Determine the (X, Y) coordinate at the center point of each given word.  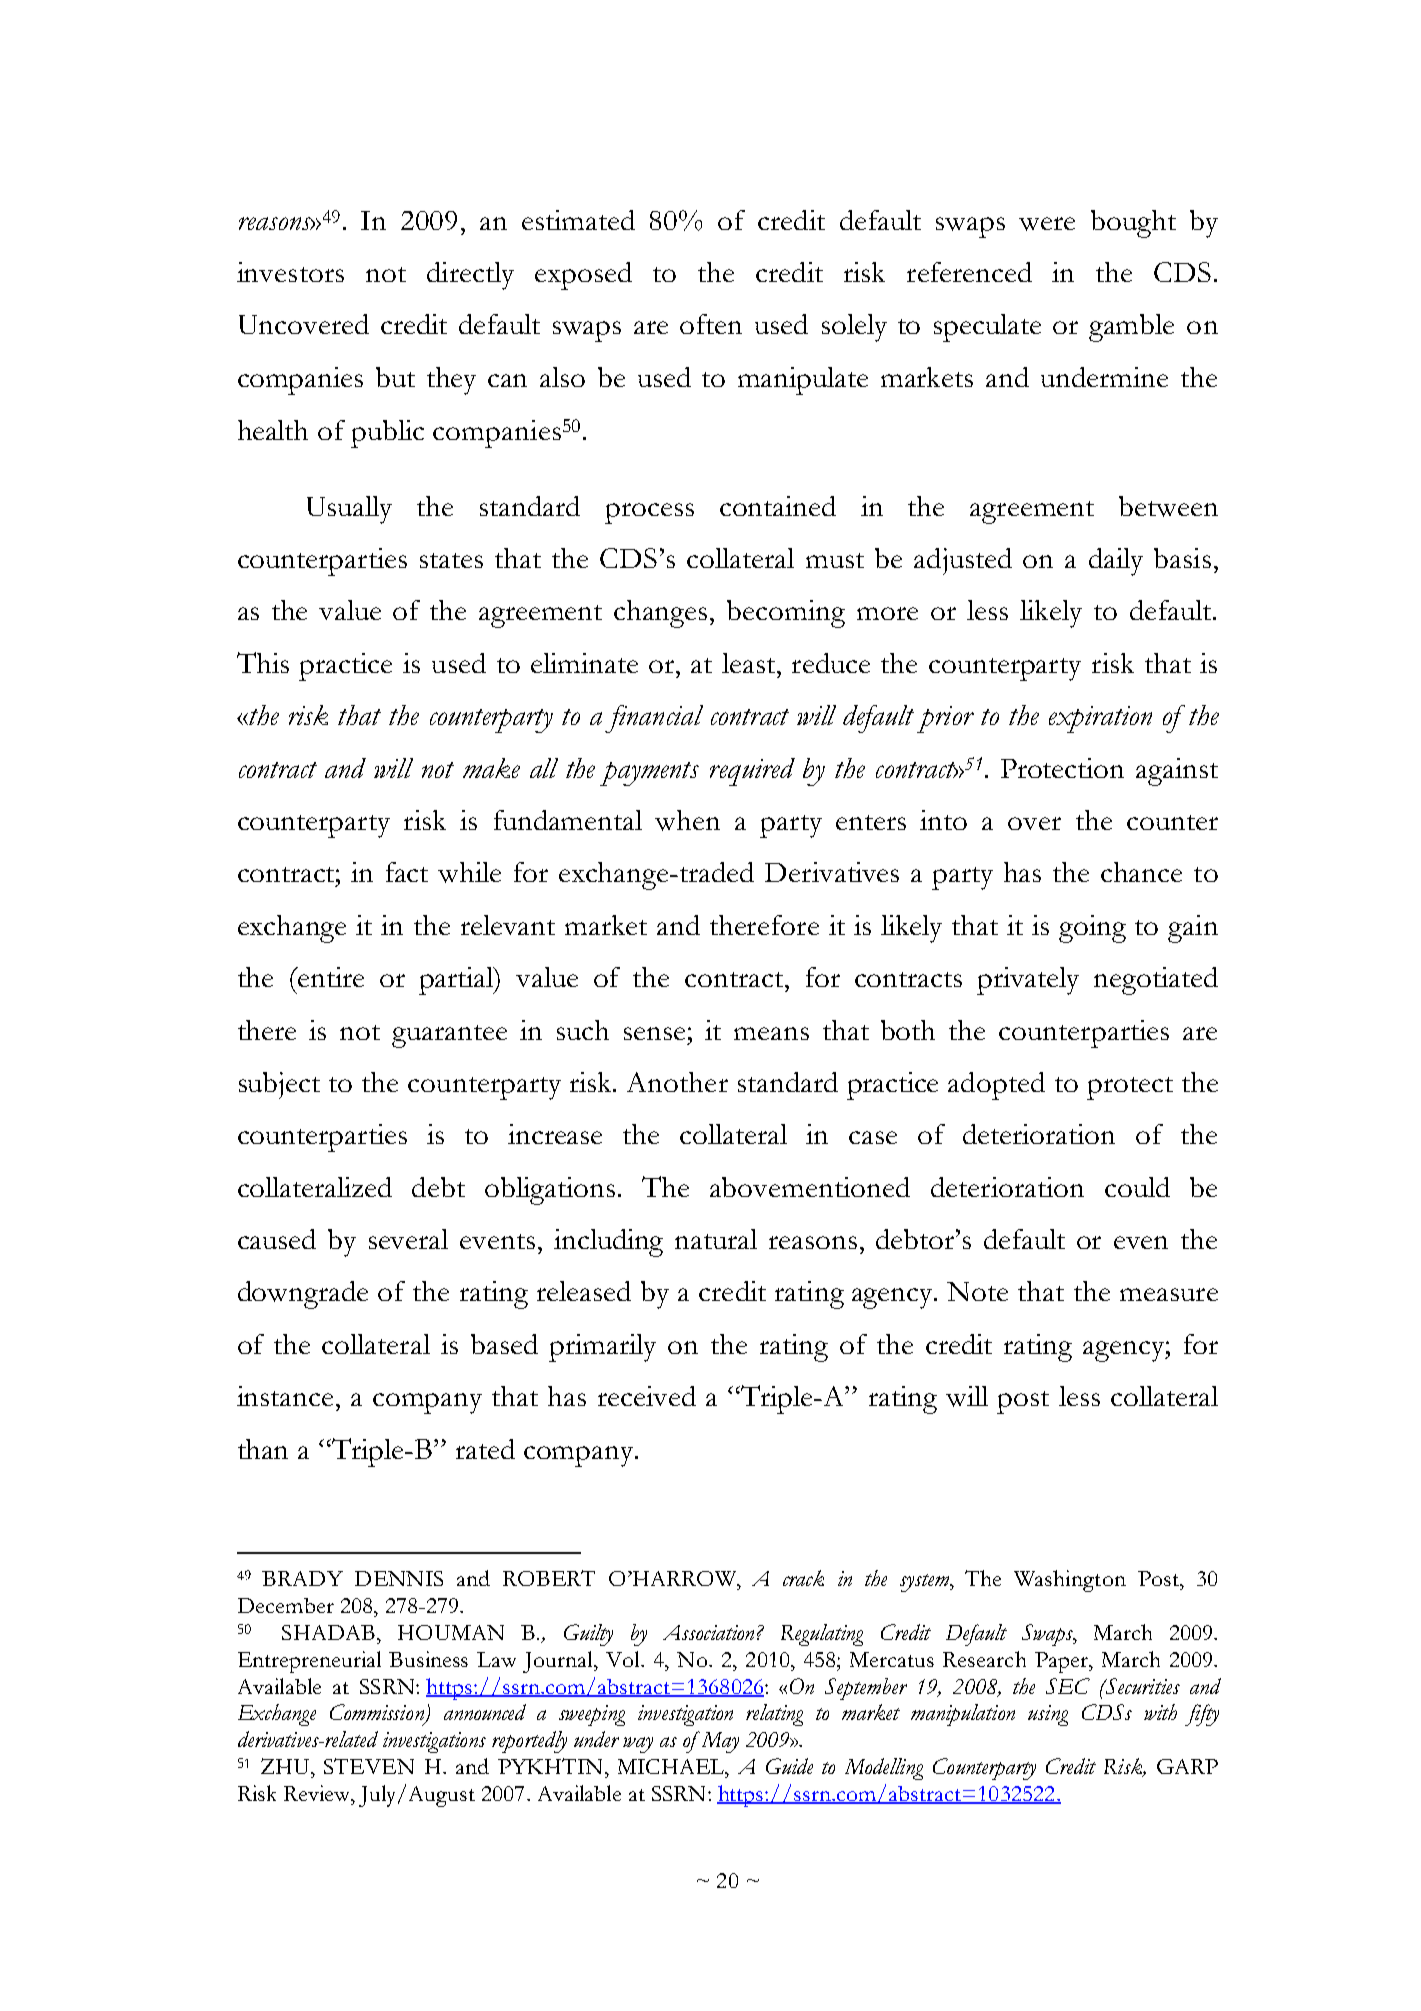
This (263, 662)
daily (1116, 562)
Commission (378, 1713)
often (711, 324)
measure (1169, 1294)
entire (330, 977)
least (750, 663)
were (1047, 224)
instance (285, 1396)
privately (1028, 981)
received (647, 1396)
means (771, 1033)
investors (290, 272)
